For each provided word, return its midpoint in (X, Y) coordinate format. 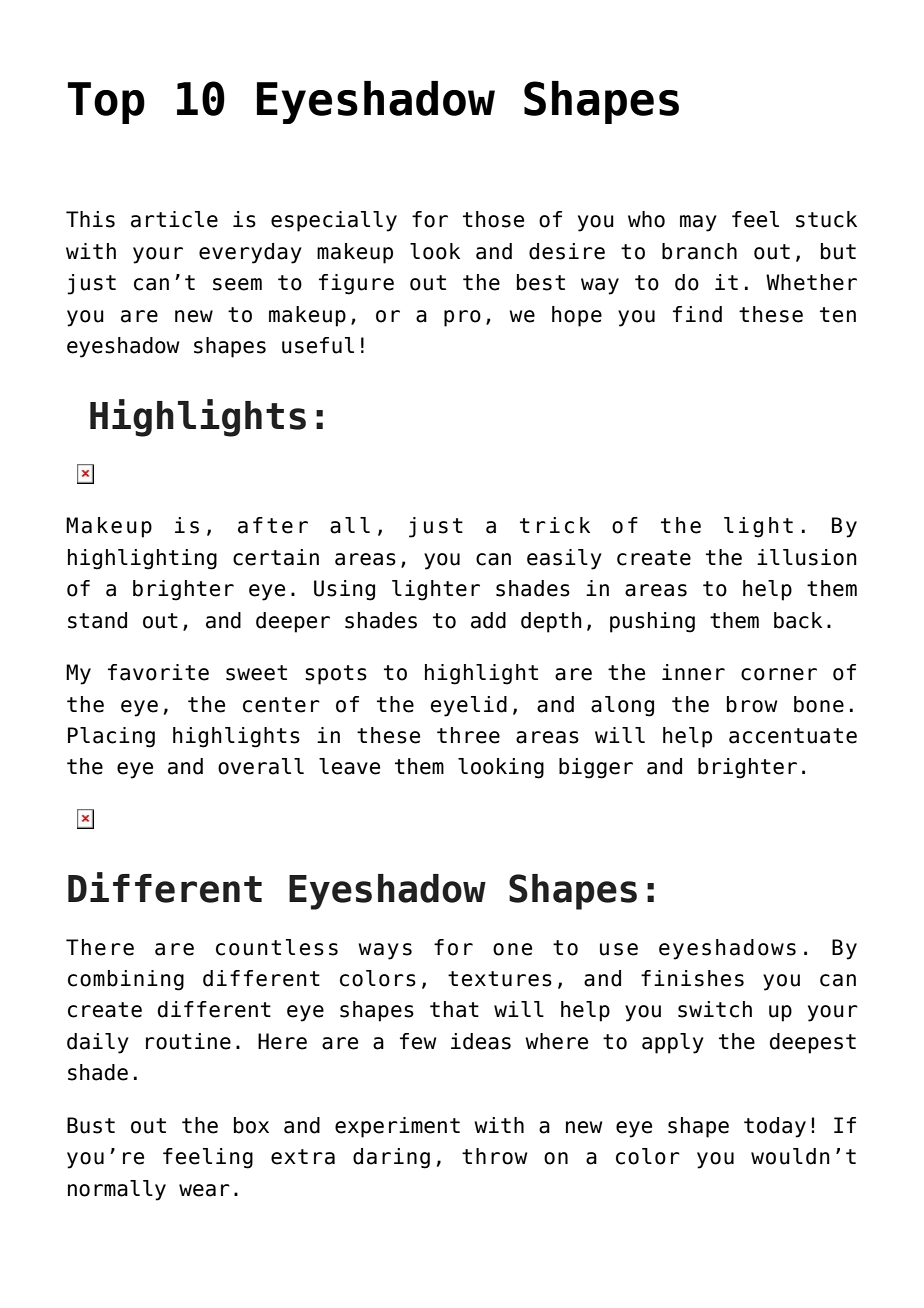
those (493, 219)
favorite (158, 672)
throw (494, 1156)
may (698, 223)
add (488, 620)
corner (779, 674)
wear (204, 1190)
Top (106, 103)
